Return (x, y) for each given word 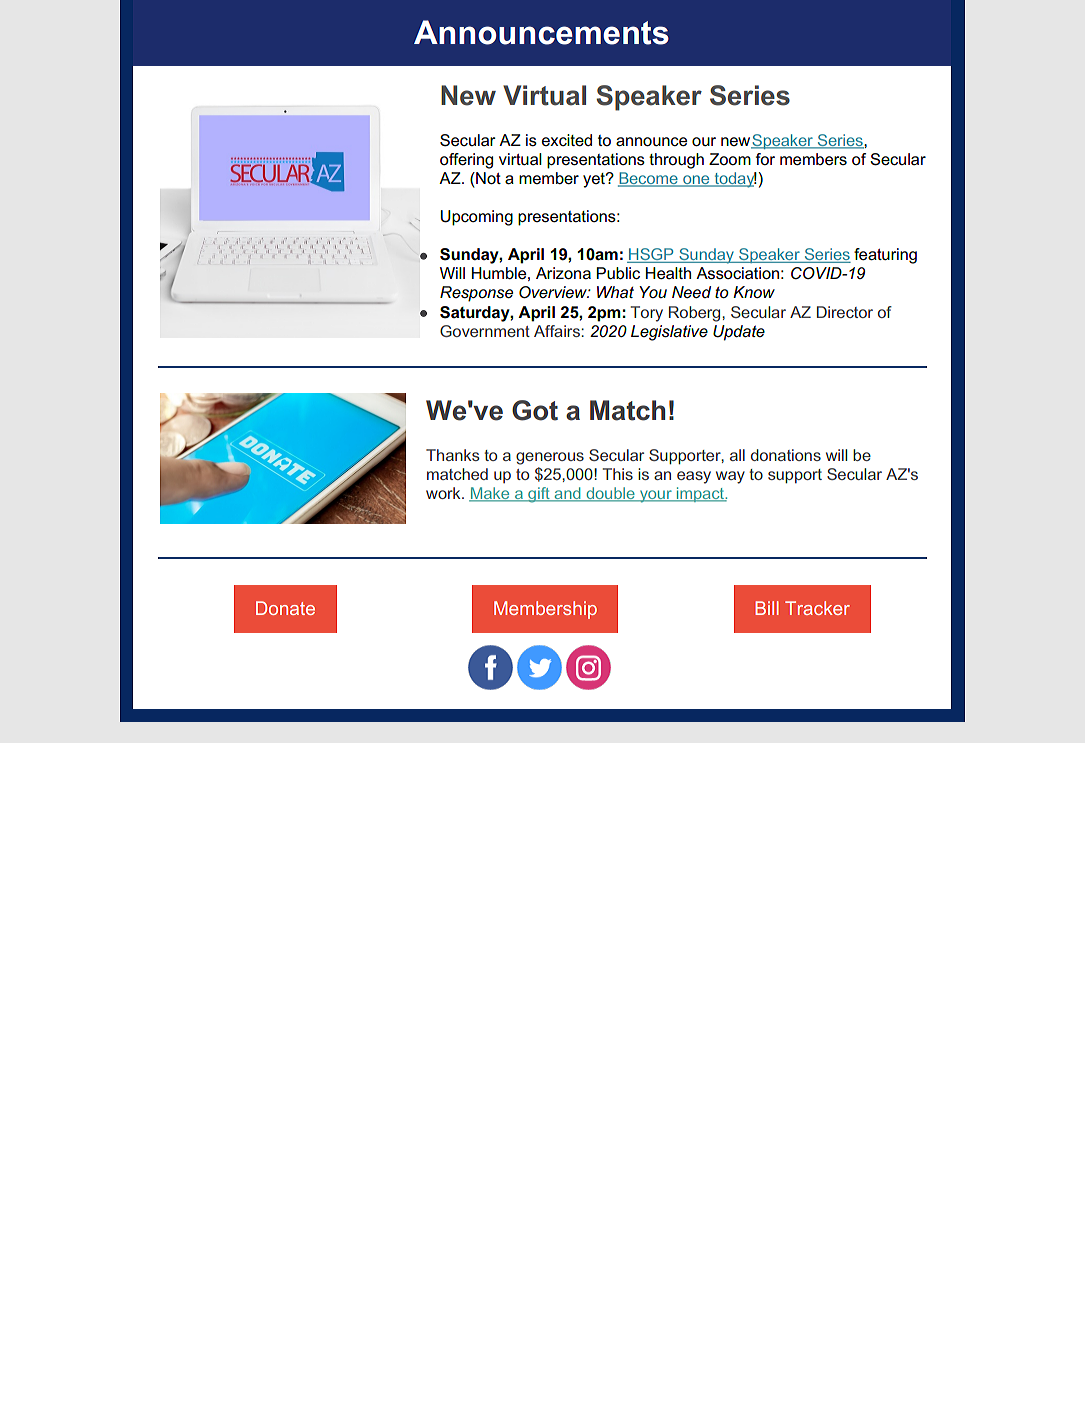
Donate (285, 608)
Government (485, 331)
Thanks (453, 455)
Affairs (558, 331)
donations (786, 455)
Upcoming (477, 218)
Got (535, 410)
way (730, 477)
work (444, 493)
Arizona (563, 273)
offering (466, 161)
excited (567, 140)
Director (845, 312)
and (567, 494)
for (765, 159)
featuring (885, 256)
